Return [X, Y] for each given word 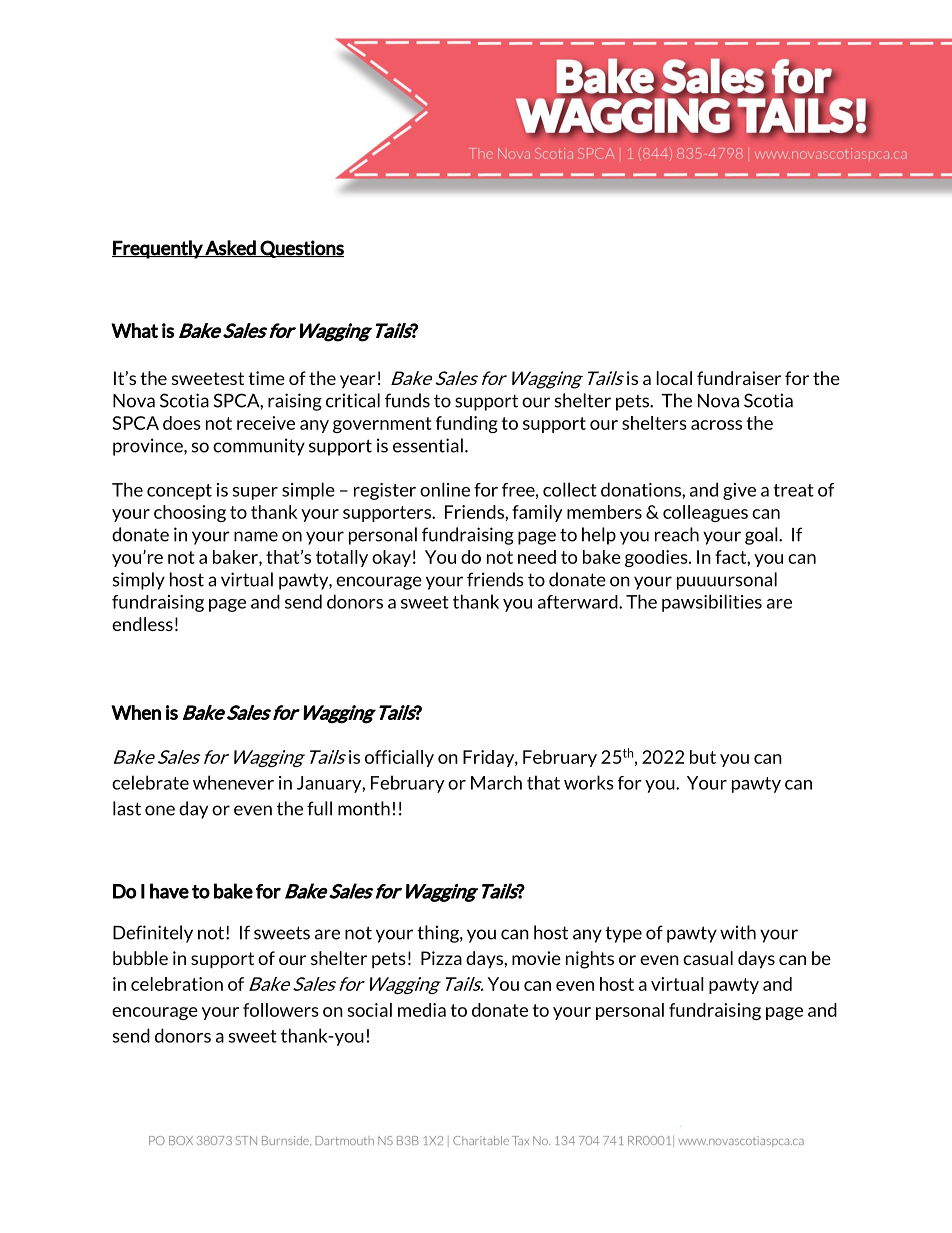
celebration [177, 984]
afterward [579, 602]
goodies [657, 558]
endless [142, 624]
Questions [301, 249]
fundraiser [739, 378]
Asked [231, 248]
